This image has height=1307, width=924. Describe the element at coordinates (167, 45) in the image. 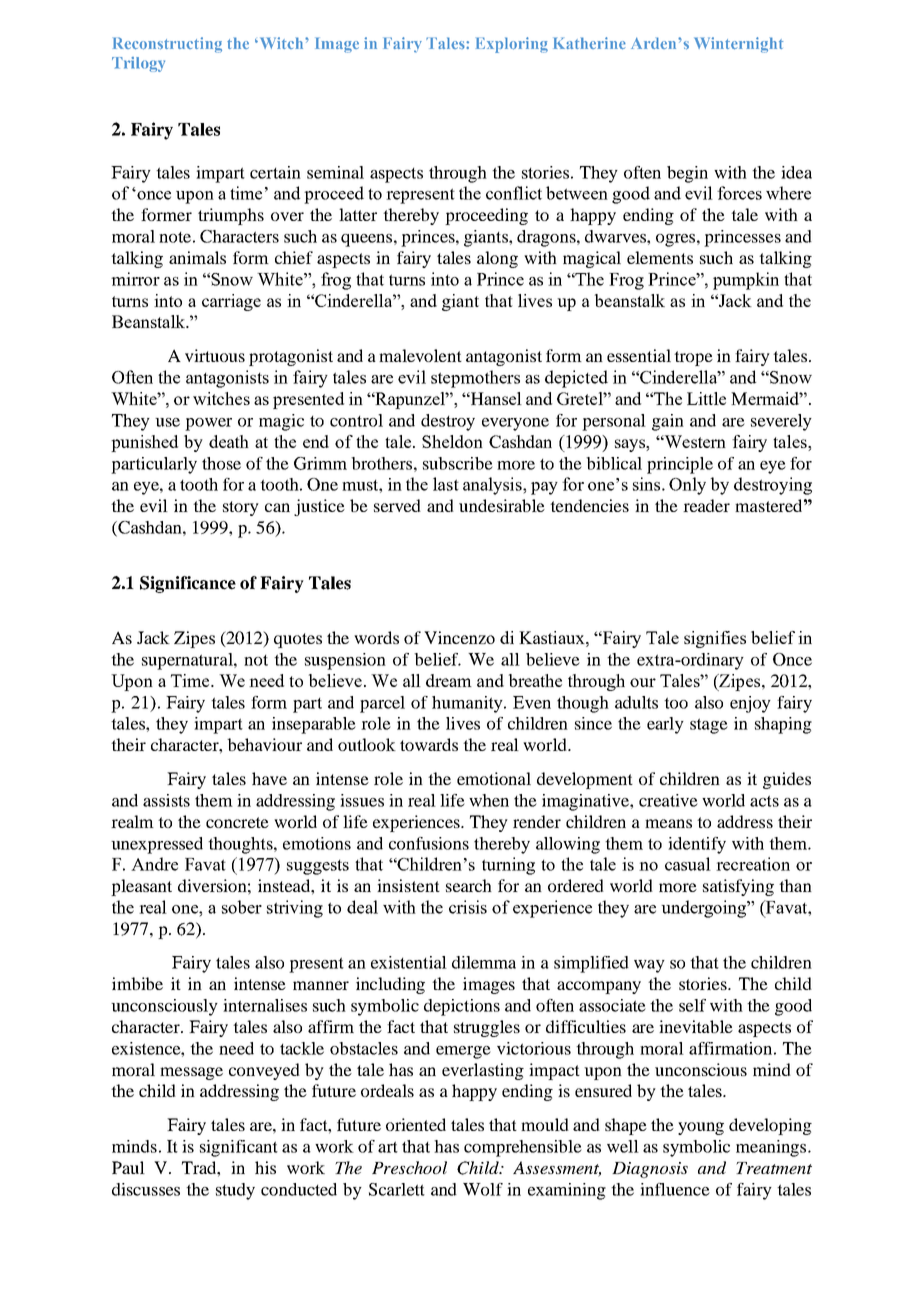

I see `Reconstructing` at that location.
